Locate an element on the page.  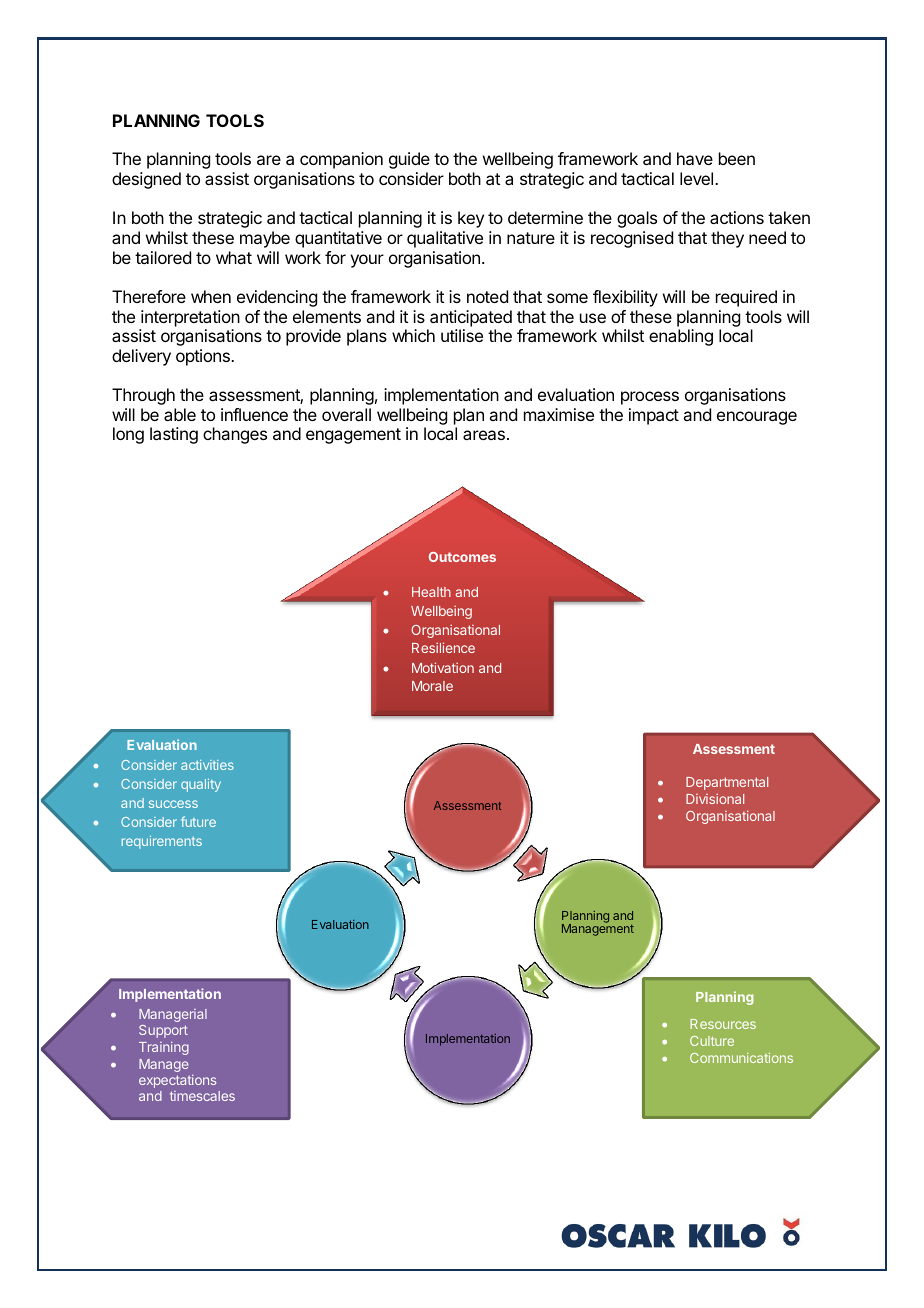
expectations is located at coordinates (177, 1081).
